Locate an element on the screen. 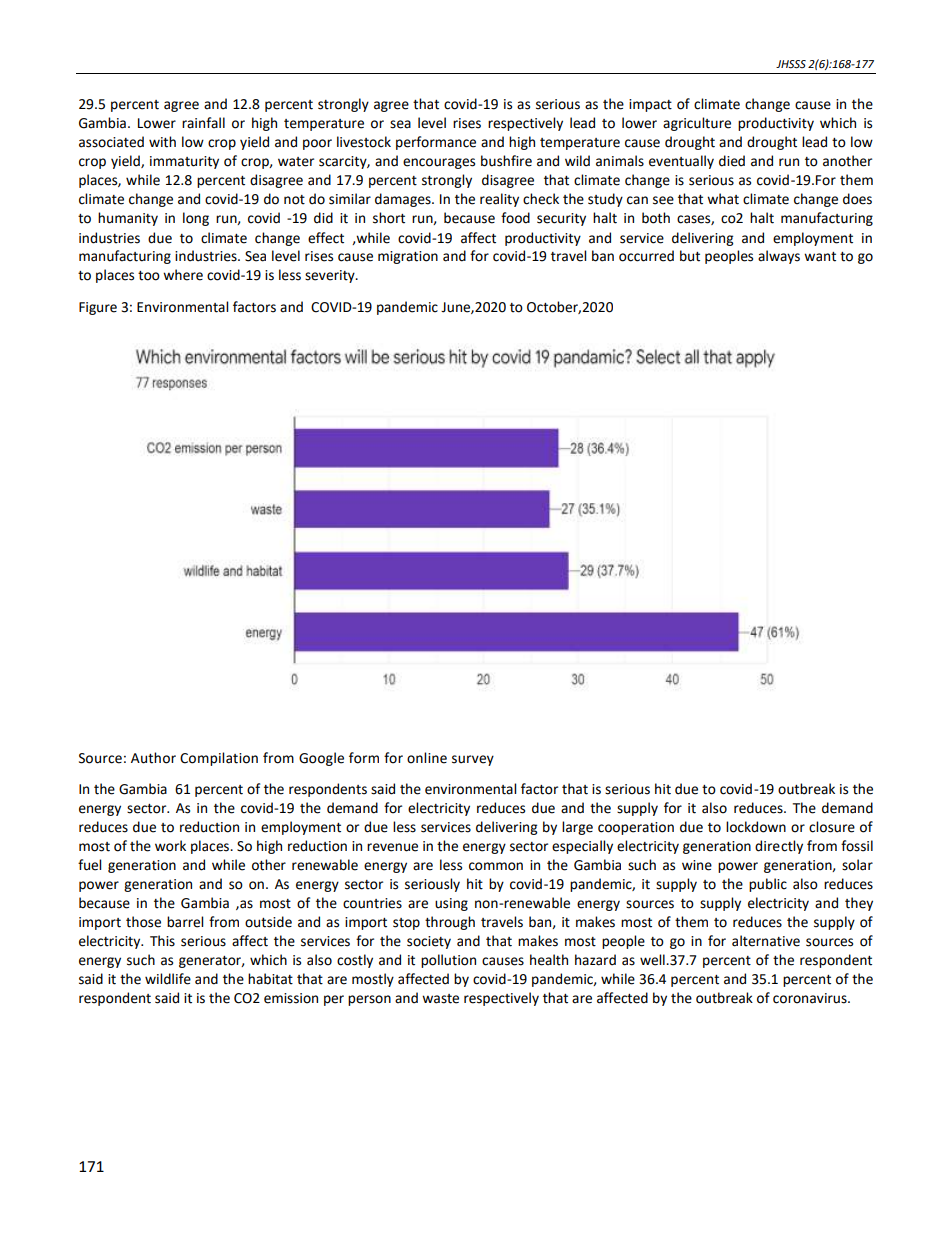 The image size is (952, 1233). with is located at coordinates (162, 142).
